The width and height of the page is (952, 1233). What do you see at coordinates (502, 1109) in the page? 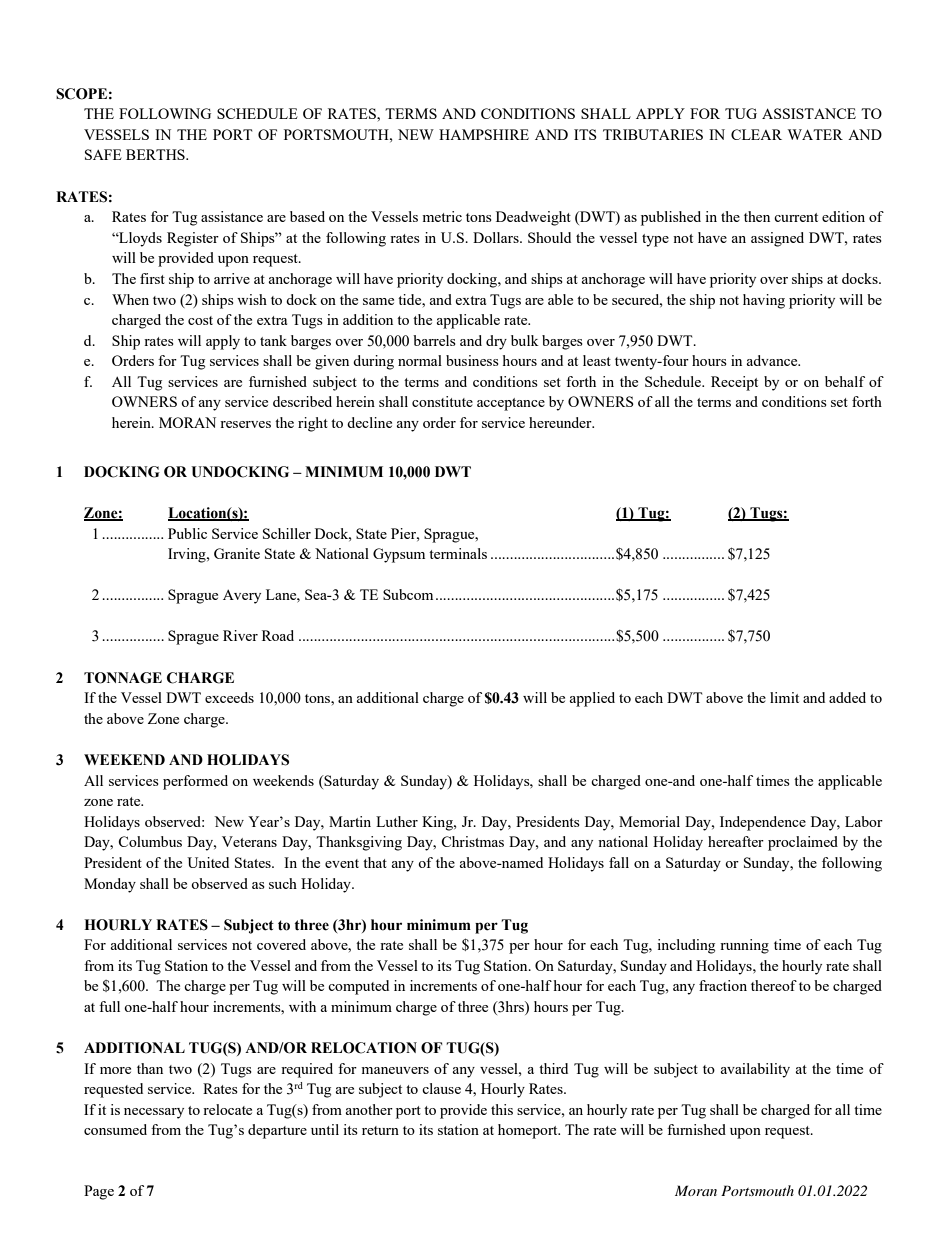
I see `this` at bounding box center [502, 1109].
